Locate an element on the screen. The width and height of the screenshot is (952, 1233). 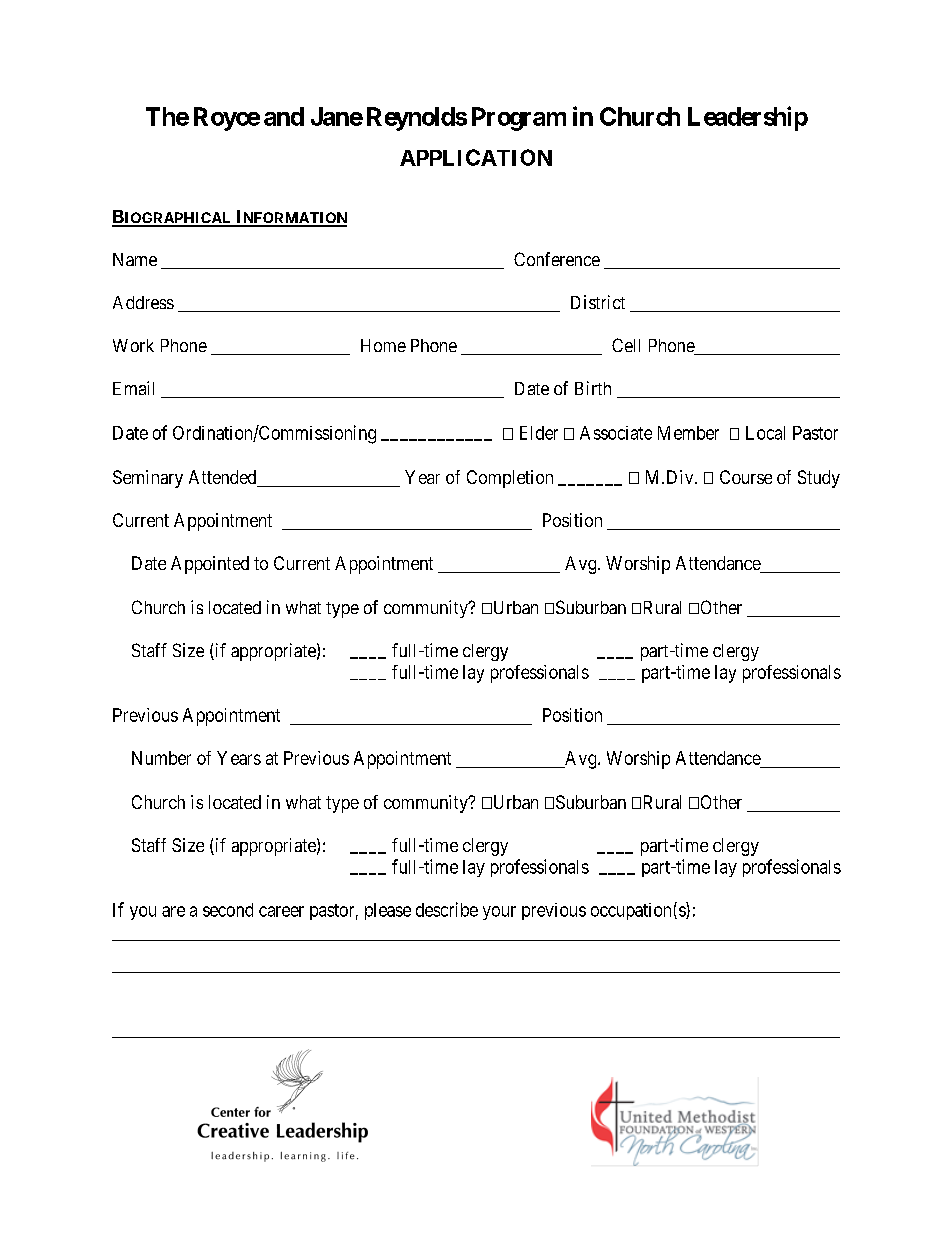
Local is located at coordinates (765, 433).
